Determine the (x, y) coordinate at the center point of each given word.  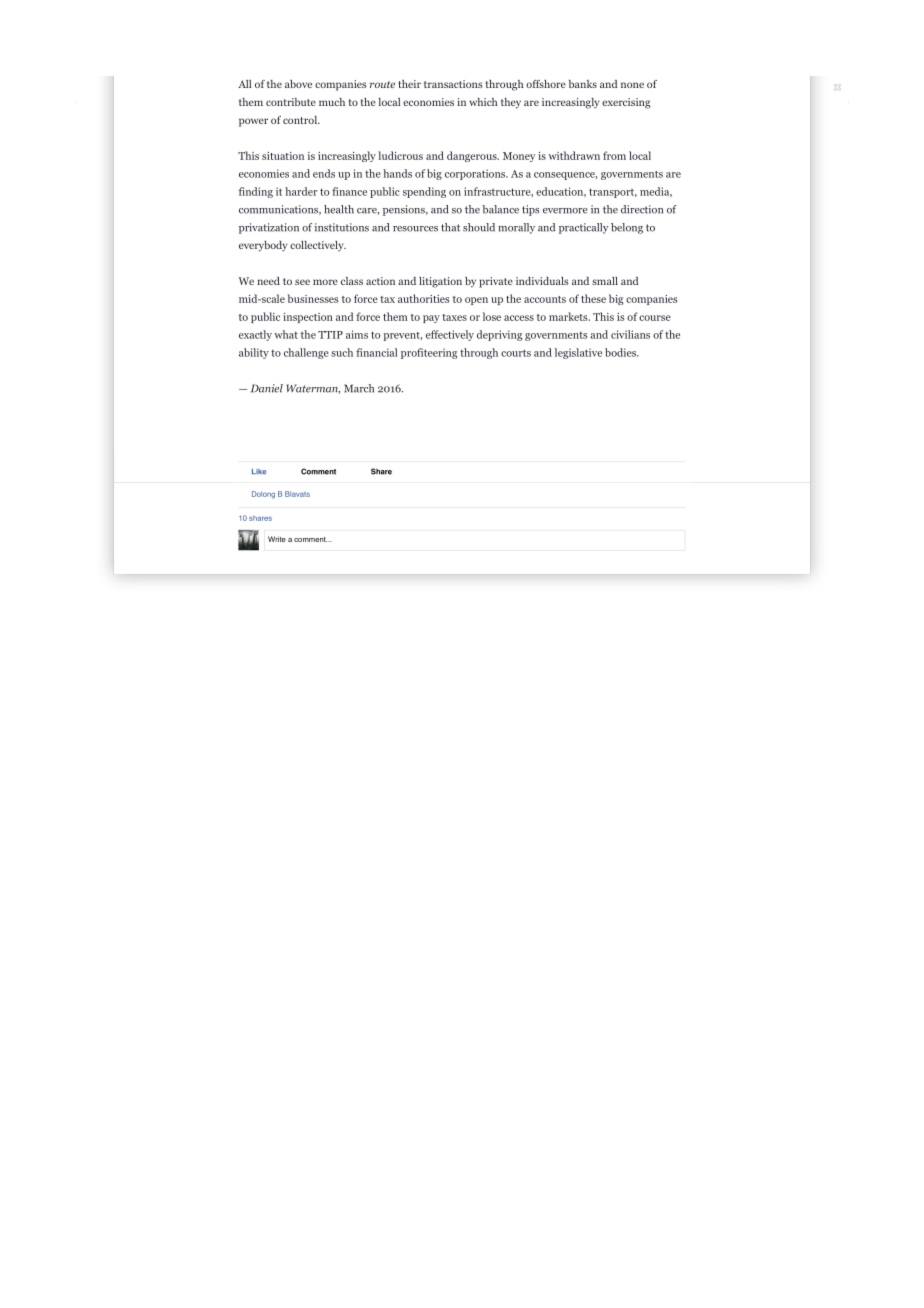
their (409, 84)
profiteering (429, 353)
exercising (626, 103)
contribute (291, 102)
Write (277, 539)
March (359, 388)
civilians (630, 334)
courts (516, 353)
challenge (306, 353)
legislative (578, 353)
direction (642, 209)
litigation (440, 282)
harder (301, 191)
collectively (318, 246)
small (605, 281)
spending (424, 192)
